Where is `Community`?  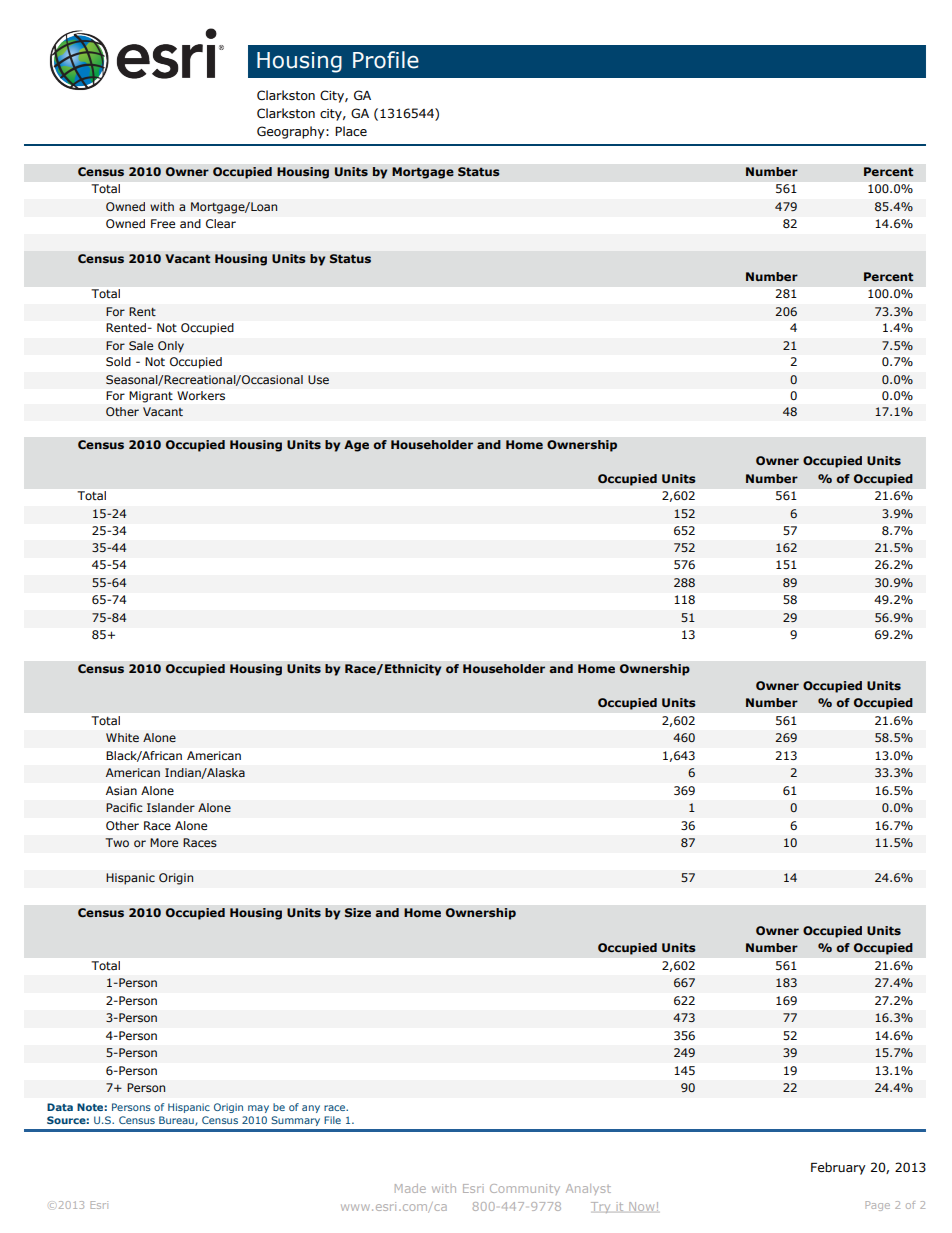
Community is located at coordinates (525, 1189).
